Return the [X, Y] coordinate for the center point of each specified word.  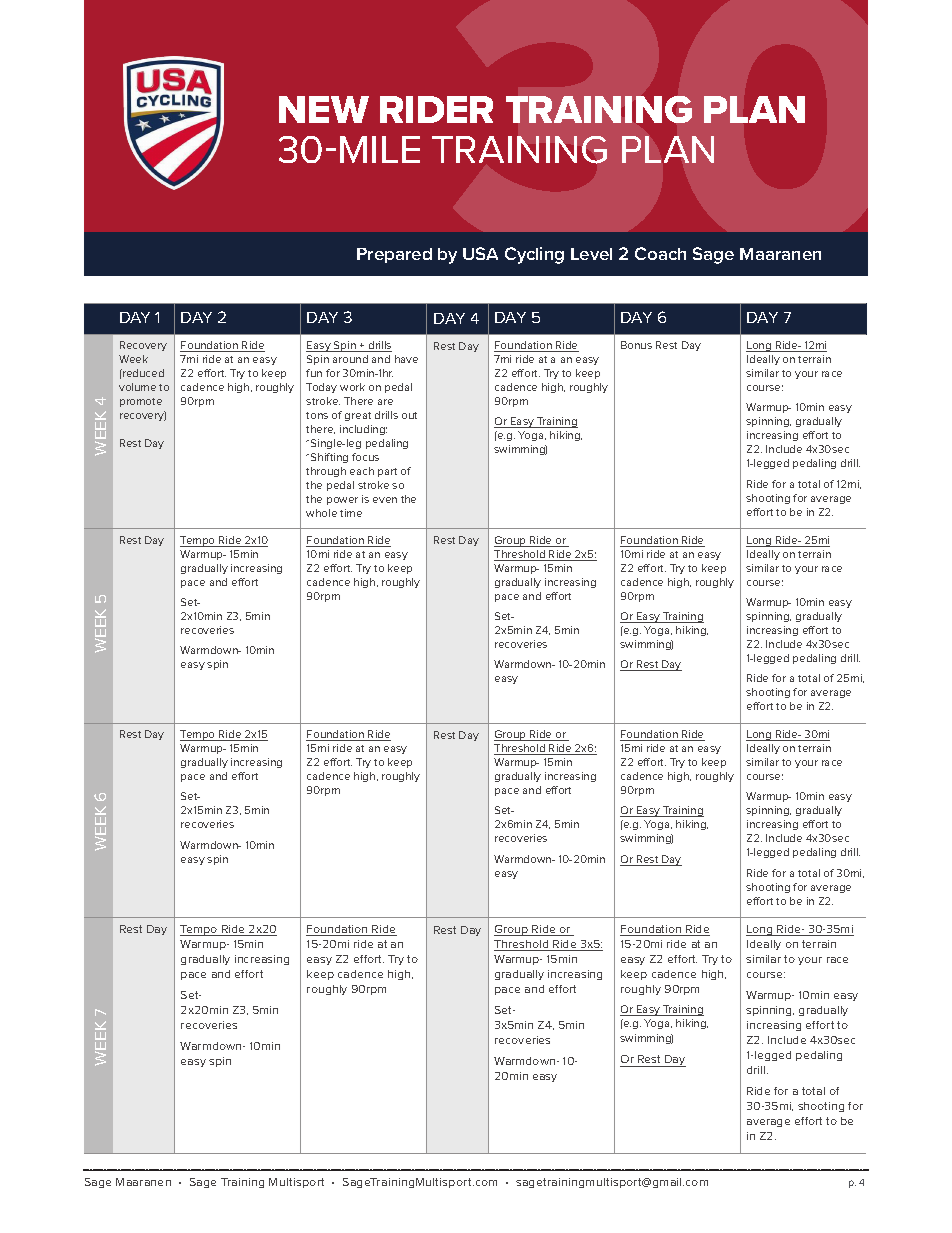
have [406, 359]
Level [591, 254]
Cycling [534, 255]
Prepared [394, 255]
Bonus [636, 345]
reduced [142, 373]
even [385, 500]
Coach [660, 253]
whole [321, 513]
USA [480, 253]
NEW [324, 109]
